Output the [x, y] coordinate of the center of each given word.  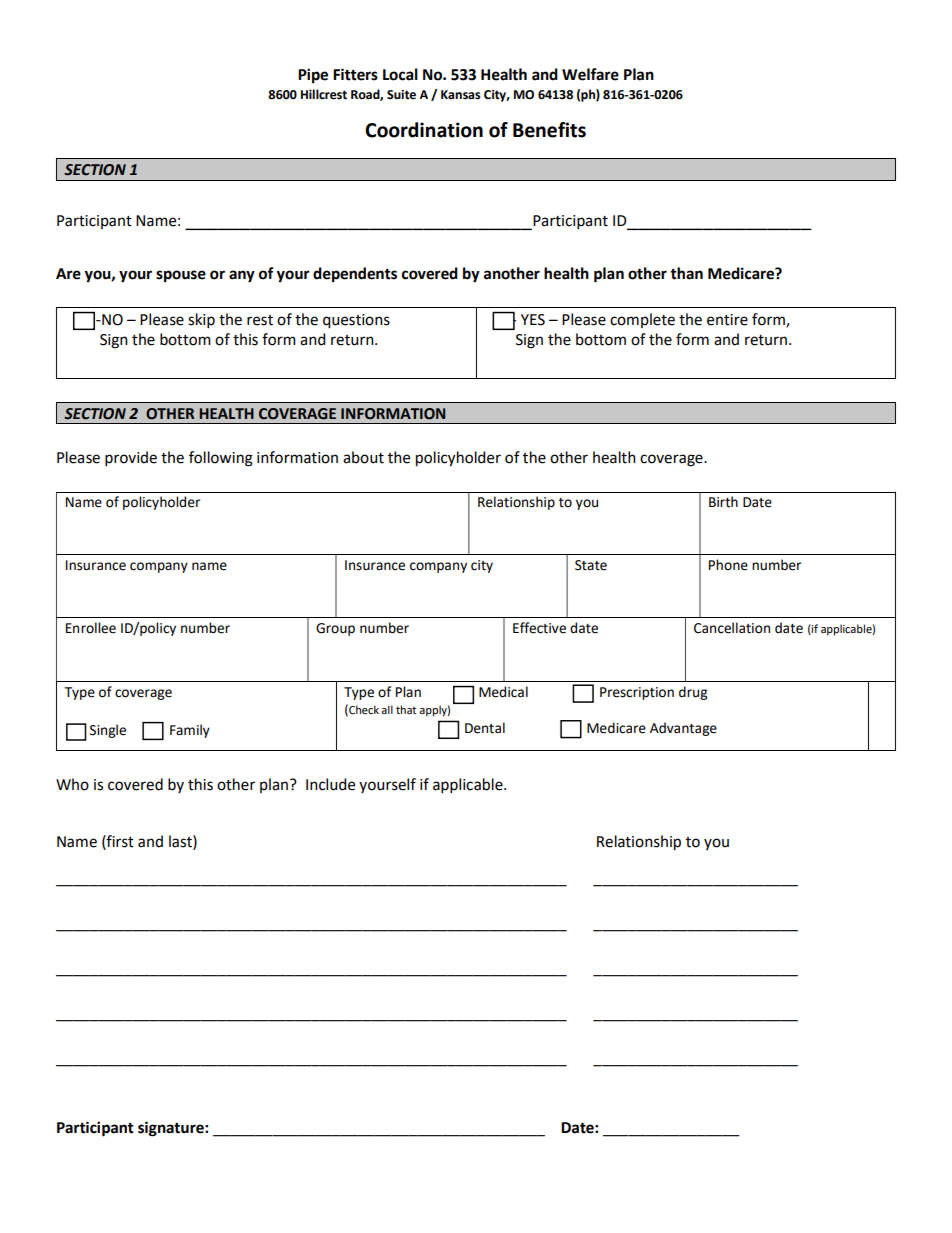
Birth [723, 502]
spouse [181, 276]
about [363, 457]
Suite [401, 95]
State [591, 565]
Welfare [590, 74]
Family [190, 731]
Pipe [313, 76]
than [686, 273]
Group [335, 629]
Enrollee [91, 628]
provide [131, 458]
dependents [355, 275]
